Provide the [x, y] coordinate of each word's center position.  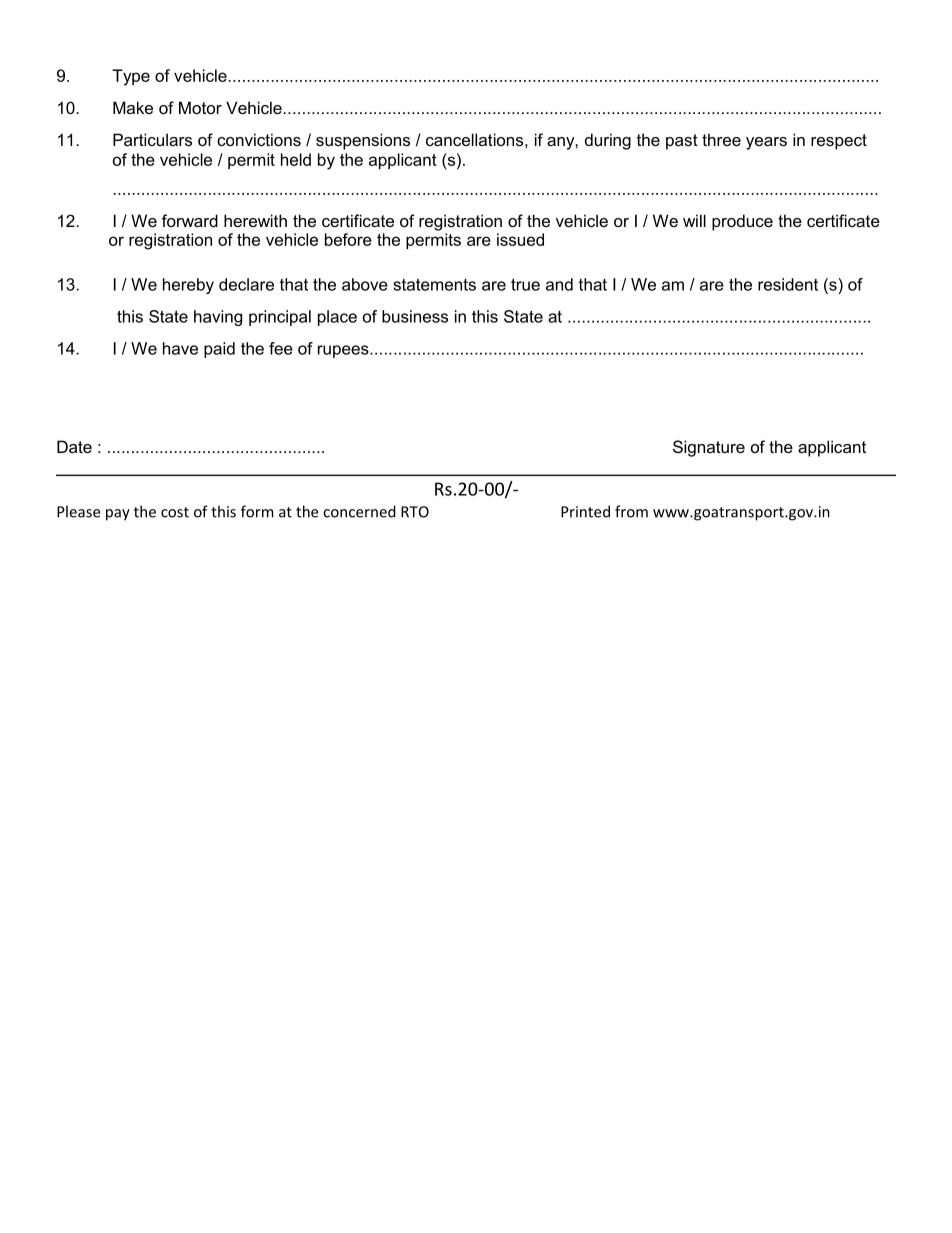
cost [175, 512]
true [525, 284]
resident [788, 284]
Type [131, 77]
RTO [415, 512]
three [721, 139]
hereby [188, 286]
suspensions [363, 141]
